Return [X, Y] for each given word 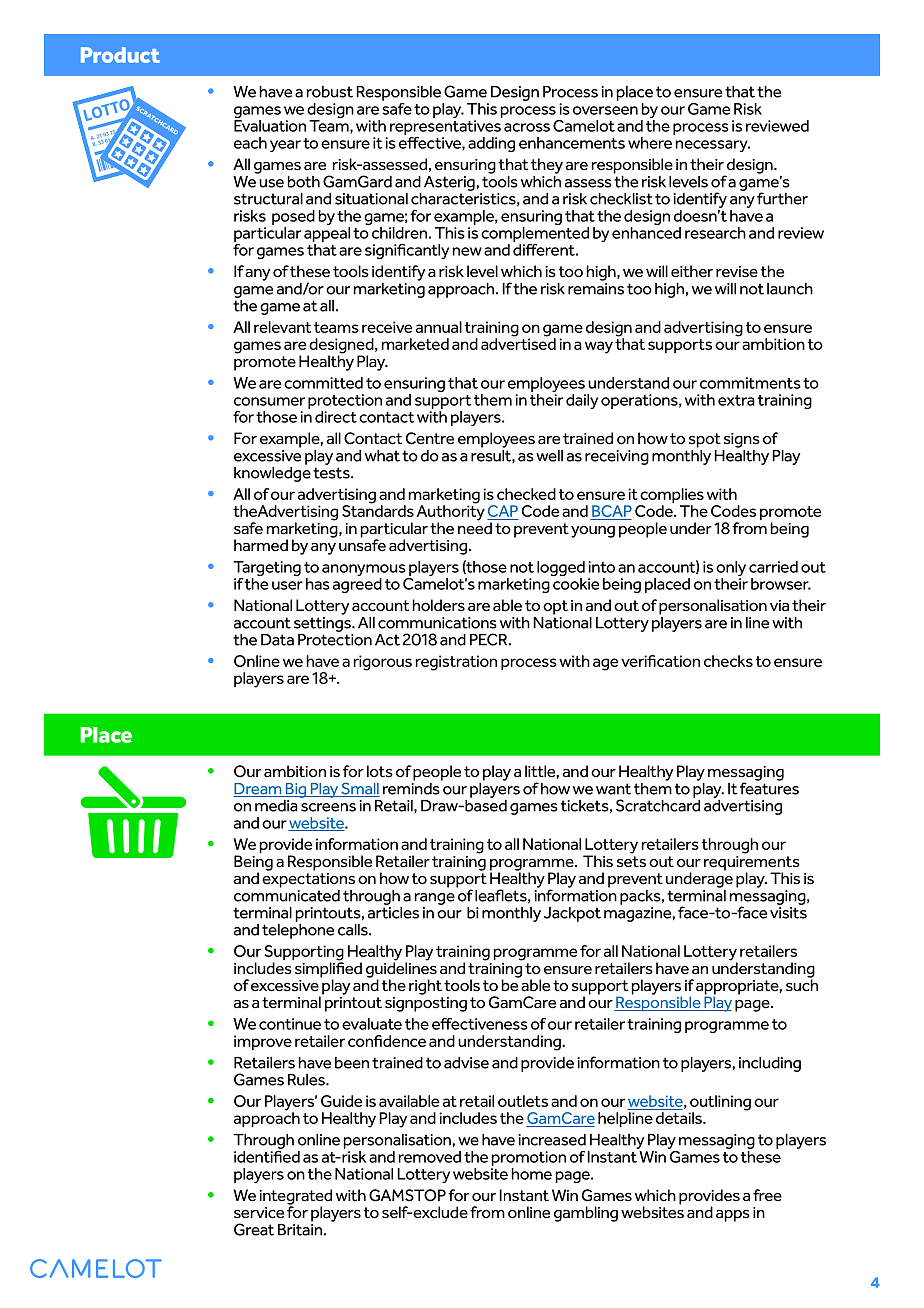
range [435, 899]
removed [430, 1157]
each [250, 143]
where [650, 143]
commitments [750, 383]
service [259, 1213]
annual [439, 327]
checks [728, 661]
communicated [287, 894]
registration [456, 663]
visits [788, 913]
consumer [269, 401]
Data [277, 640]
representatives [445, 127]
